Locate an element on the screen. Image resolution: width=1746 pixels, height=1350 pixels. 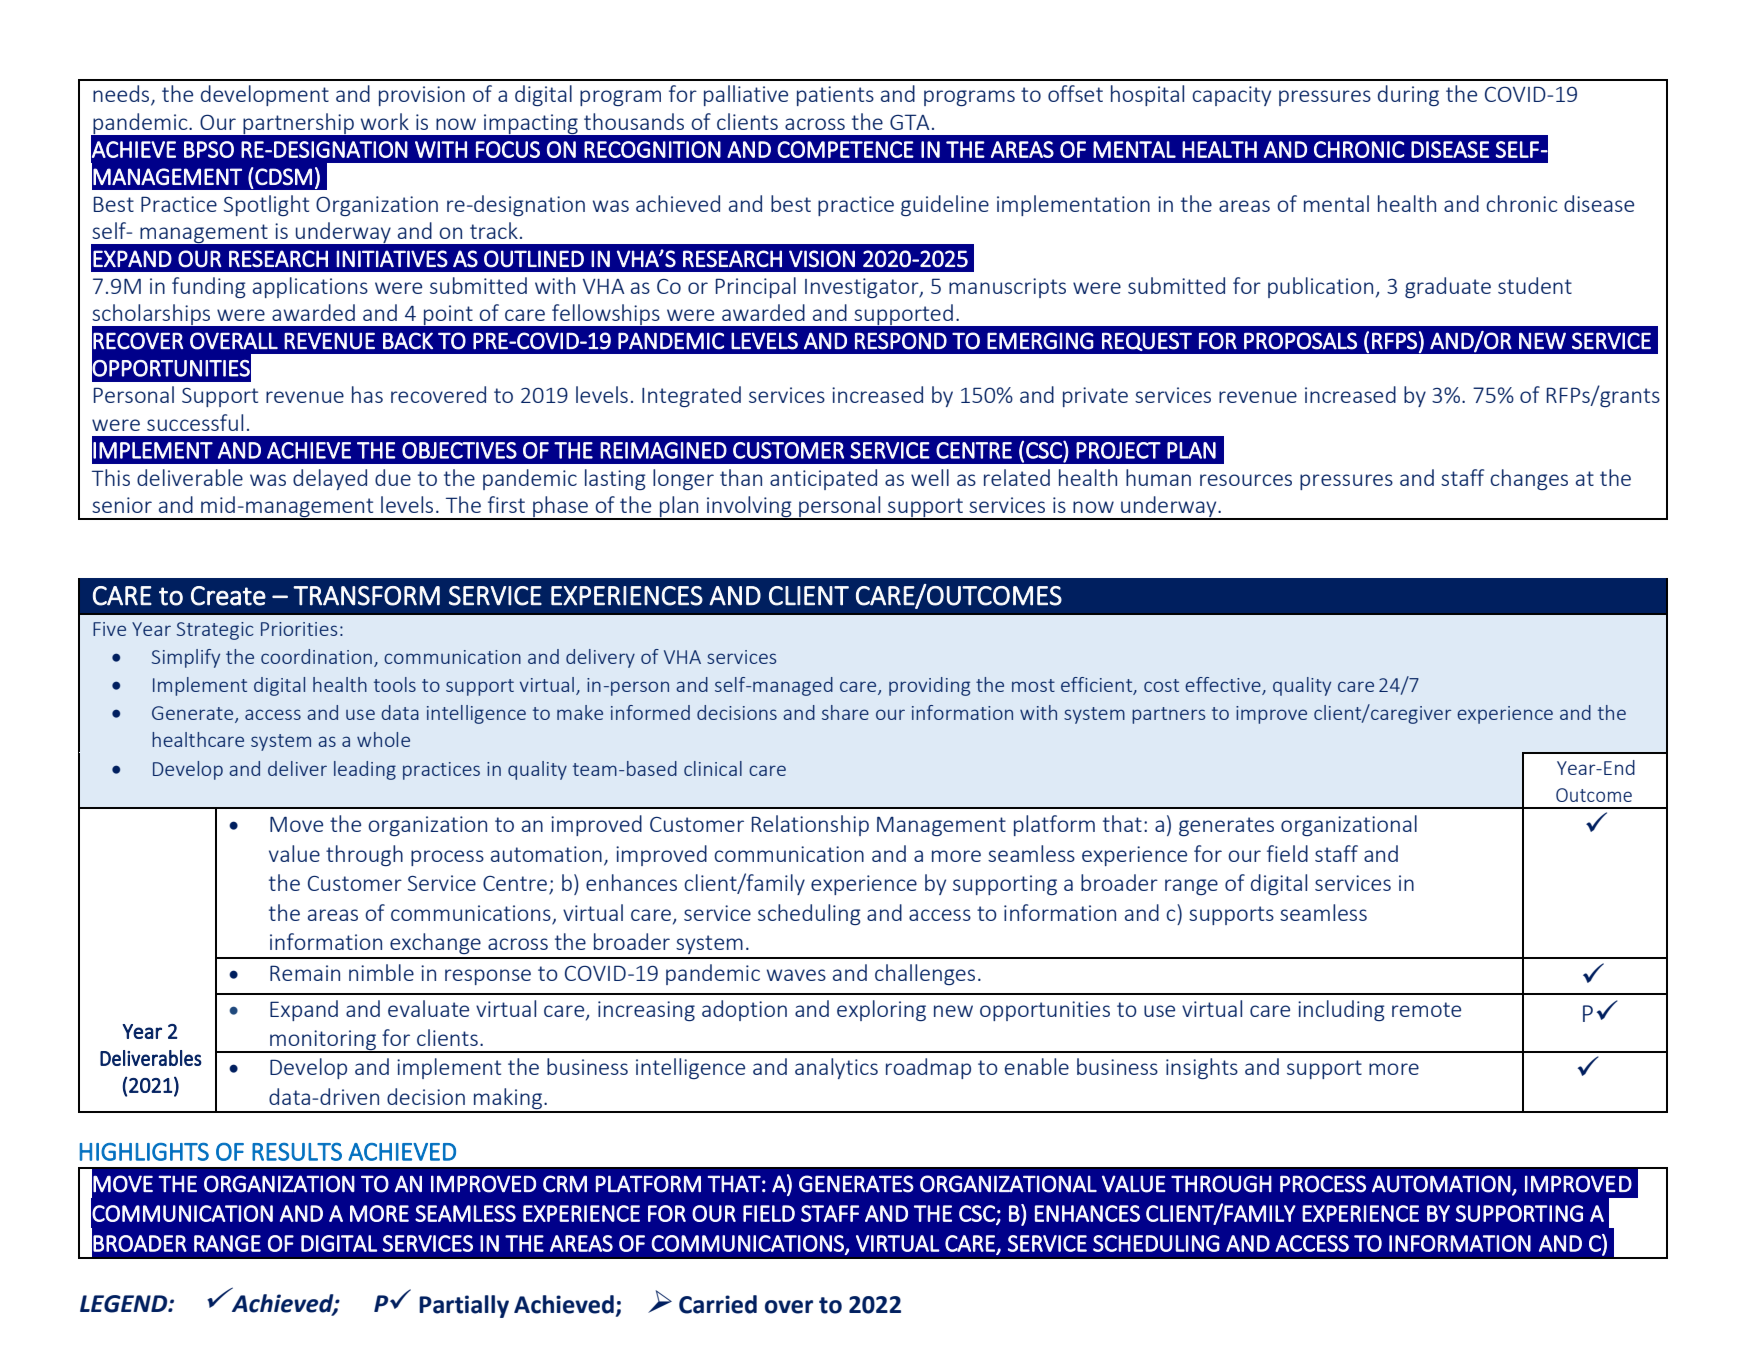
share is located at coordinates (845, 712).
